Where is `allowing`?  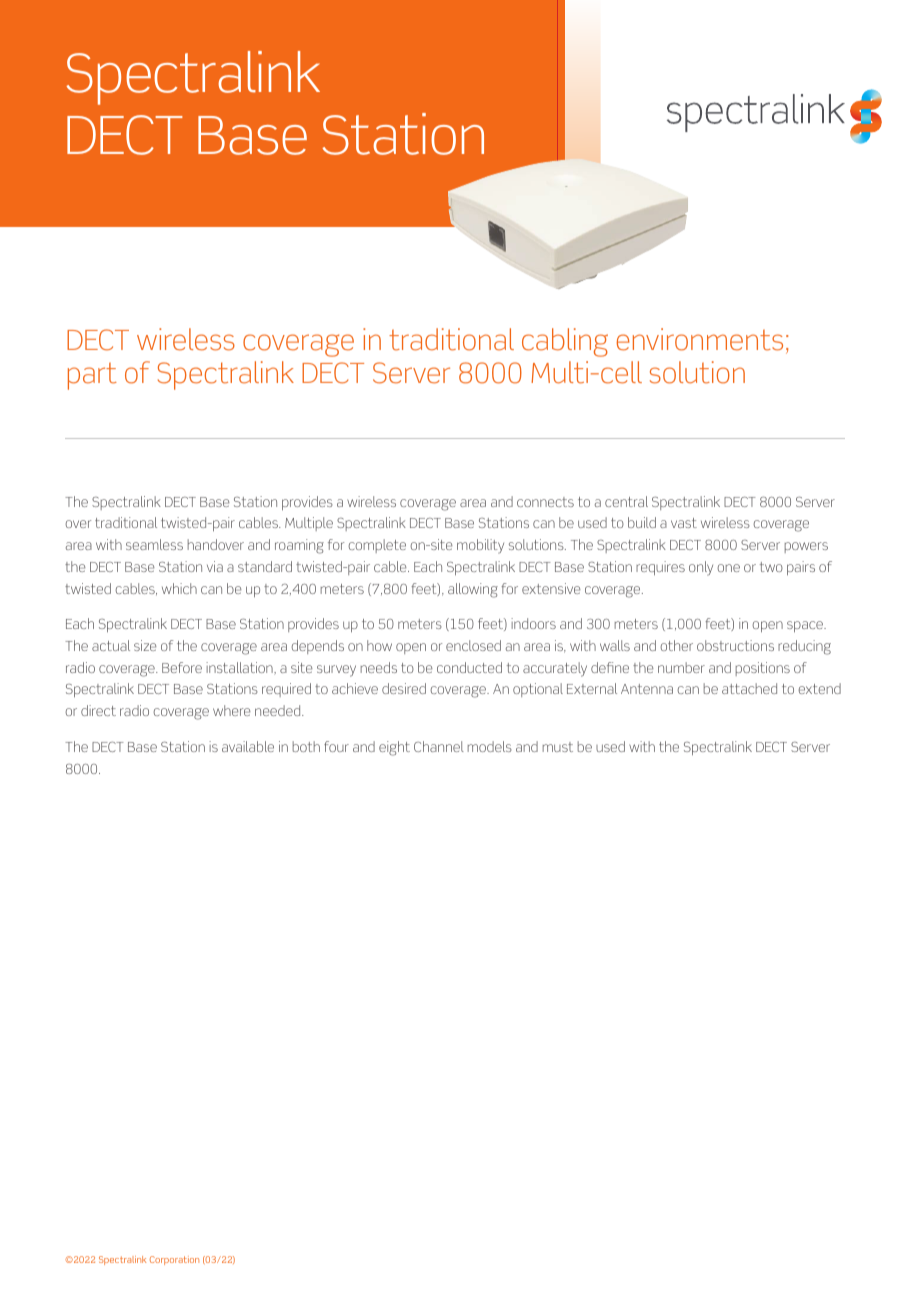 allowing is located at coordinates (473, 590).
